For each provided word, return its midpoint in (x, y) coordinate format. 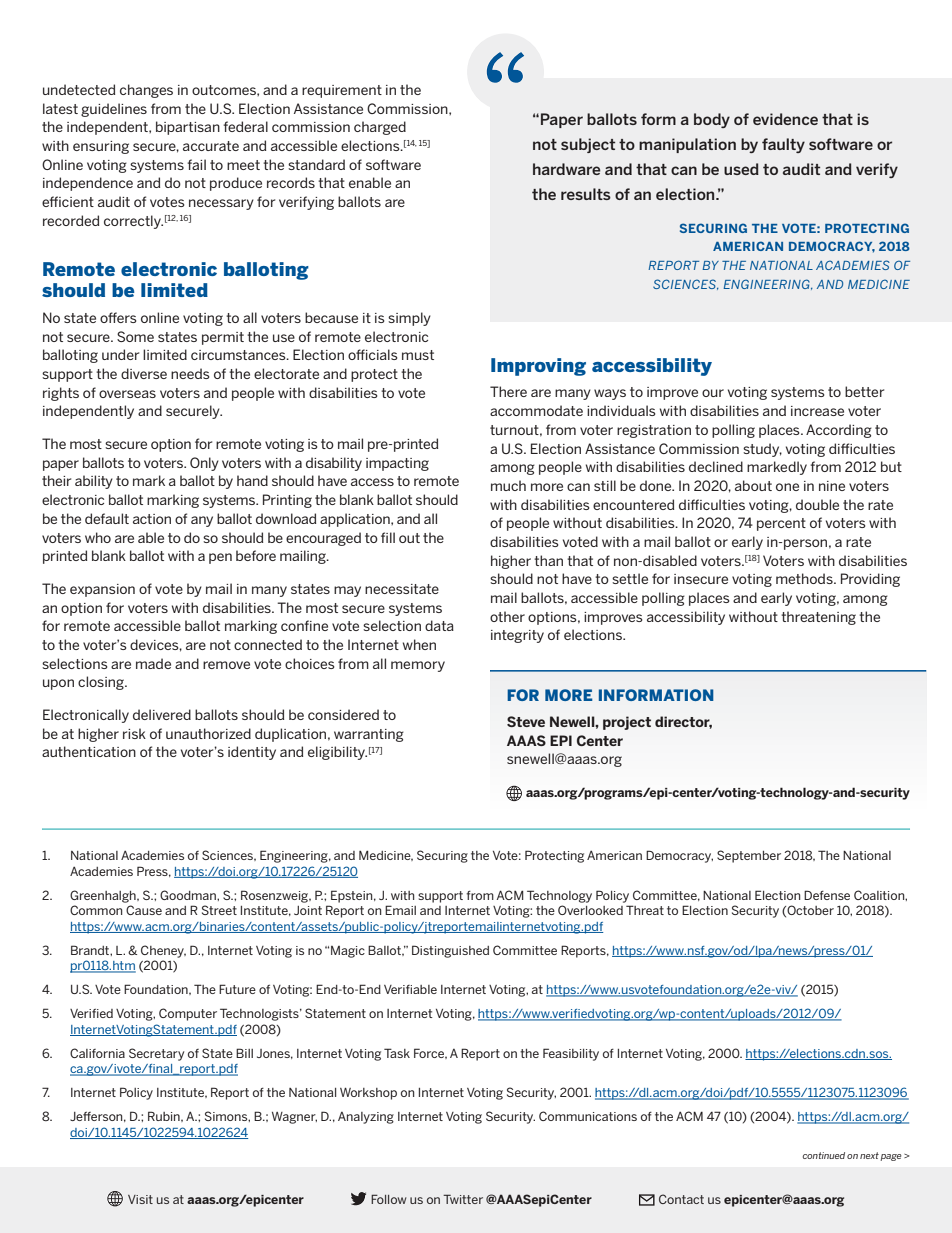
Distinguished (450, 951)
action (152, 519)
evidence (785, 119)
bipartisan (188, 128)
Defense (827, 895)
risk (134, 733)
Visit (140, 1199)
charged (380, 128)
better (864, 391)
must (418, 355)
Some (135, 336)
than (548, 560)
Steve (526, 721)
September (749, 856)
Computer (188, 1014)
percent (781, 524)
